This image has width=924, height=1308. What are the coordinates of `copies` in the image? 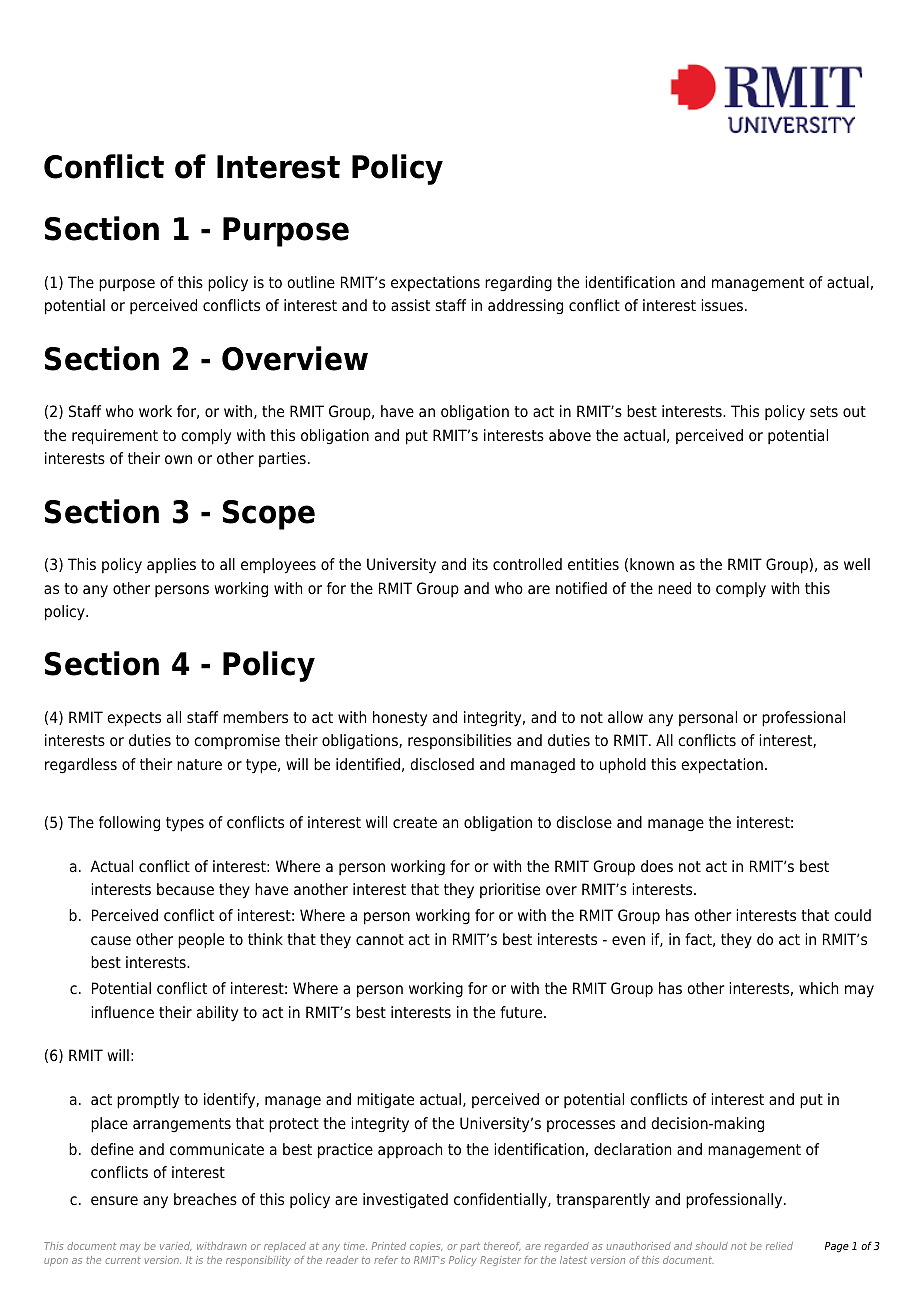 It's located at (426, 1247).
